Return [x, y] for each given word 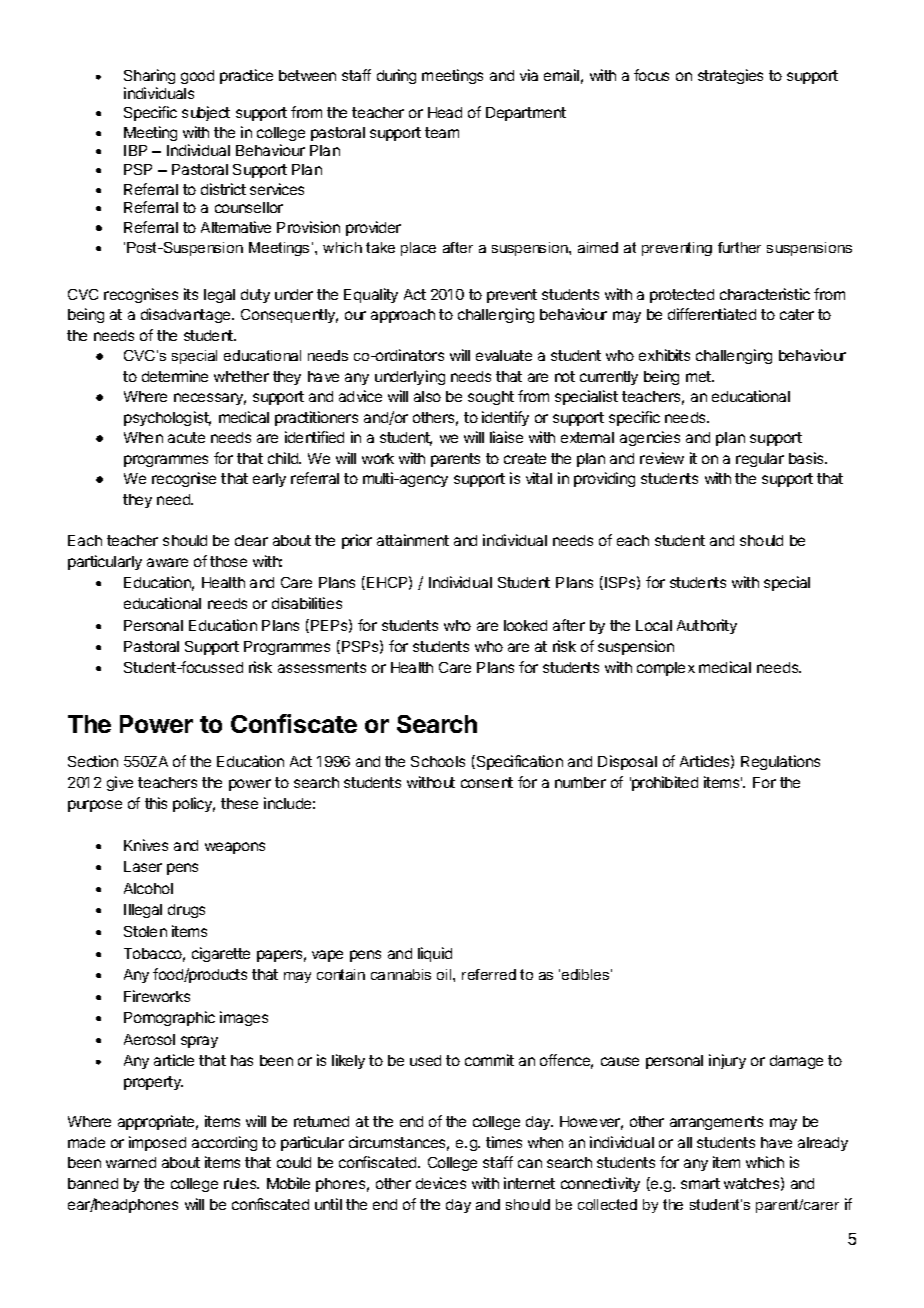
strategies [730, 76]
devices [441, 1183]
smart [700, 1183]
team [442, 132]
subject [206, 113]
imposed [157, 1143]
